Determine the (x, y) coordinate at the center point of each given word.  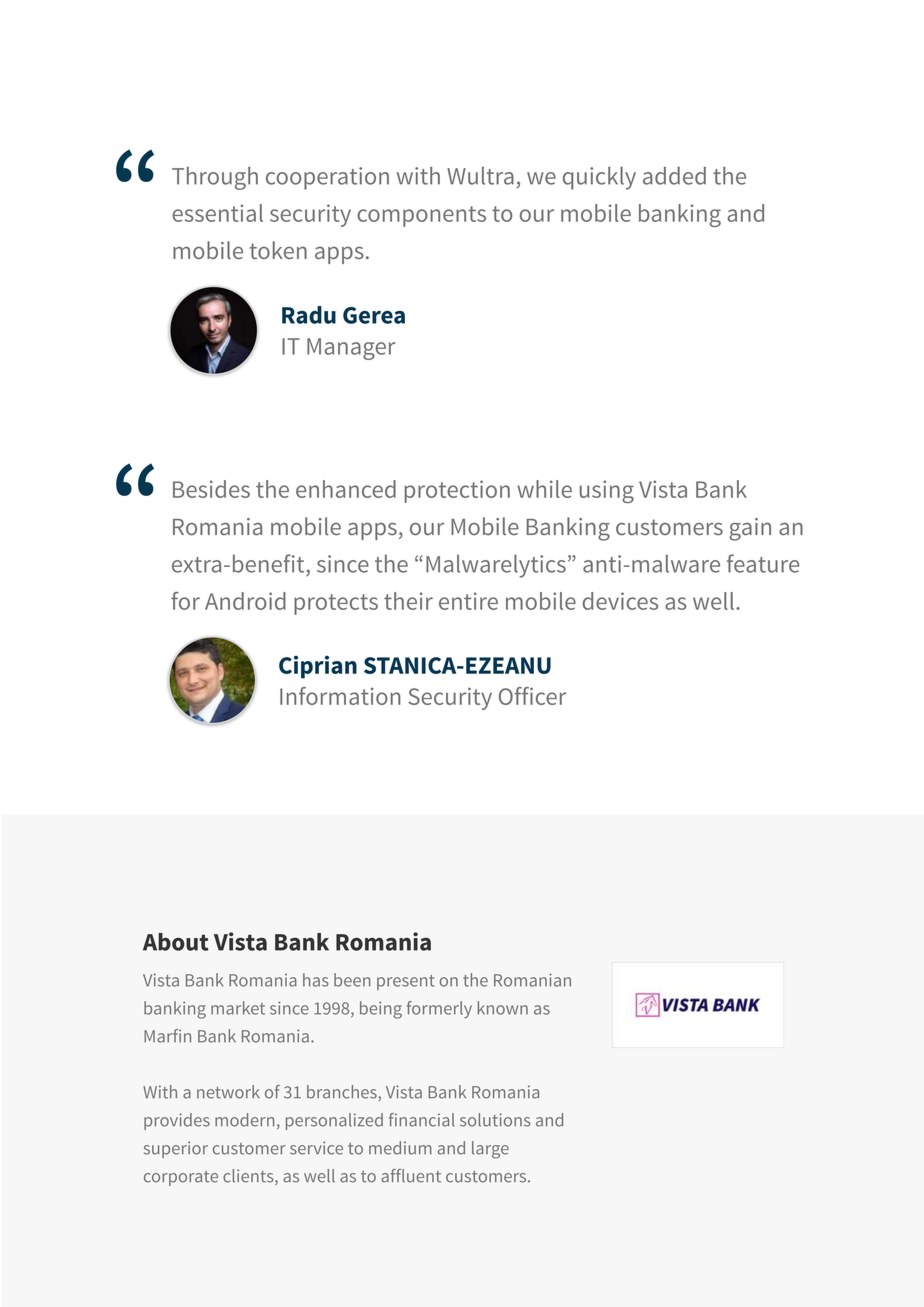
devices (620, 601)
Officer (532, 696)
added (674, 175)
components (421, 216)
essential (217, 213)
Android (245, 601)
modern (244, 1120)
